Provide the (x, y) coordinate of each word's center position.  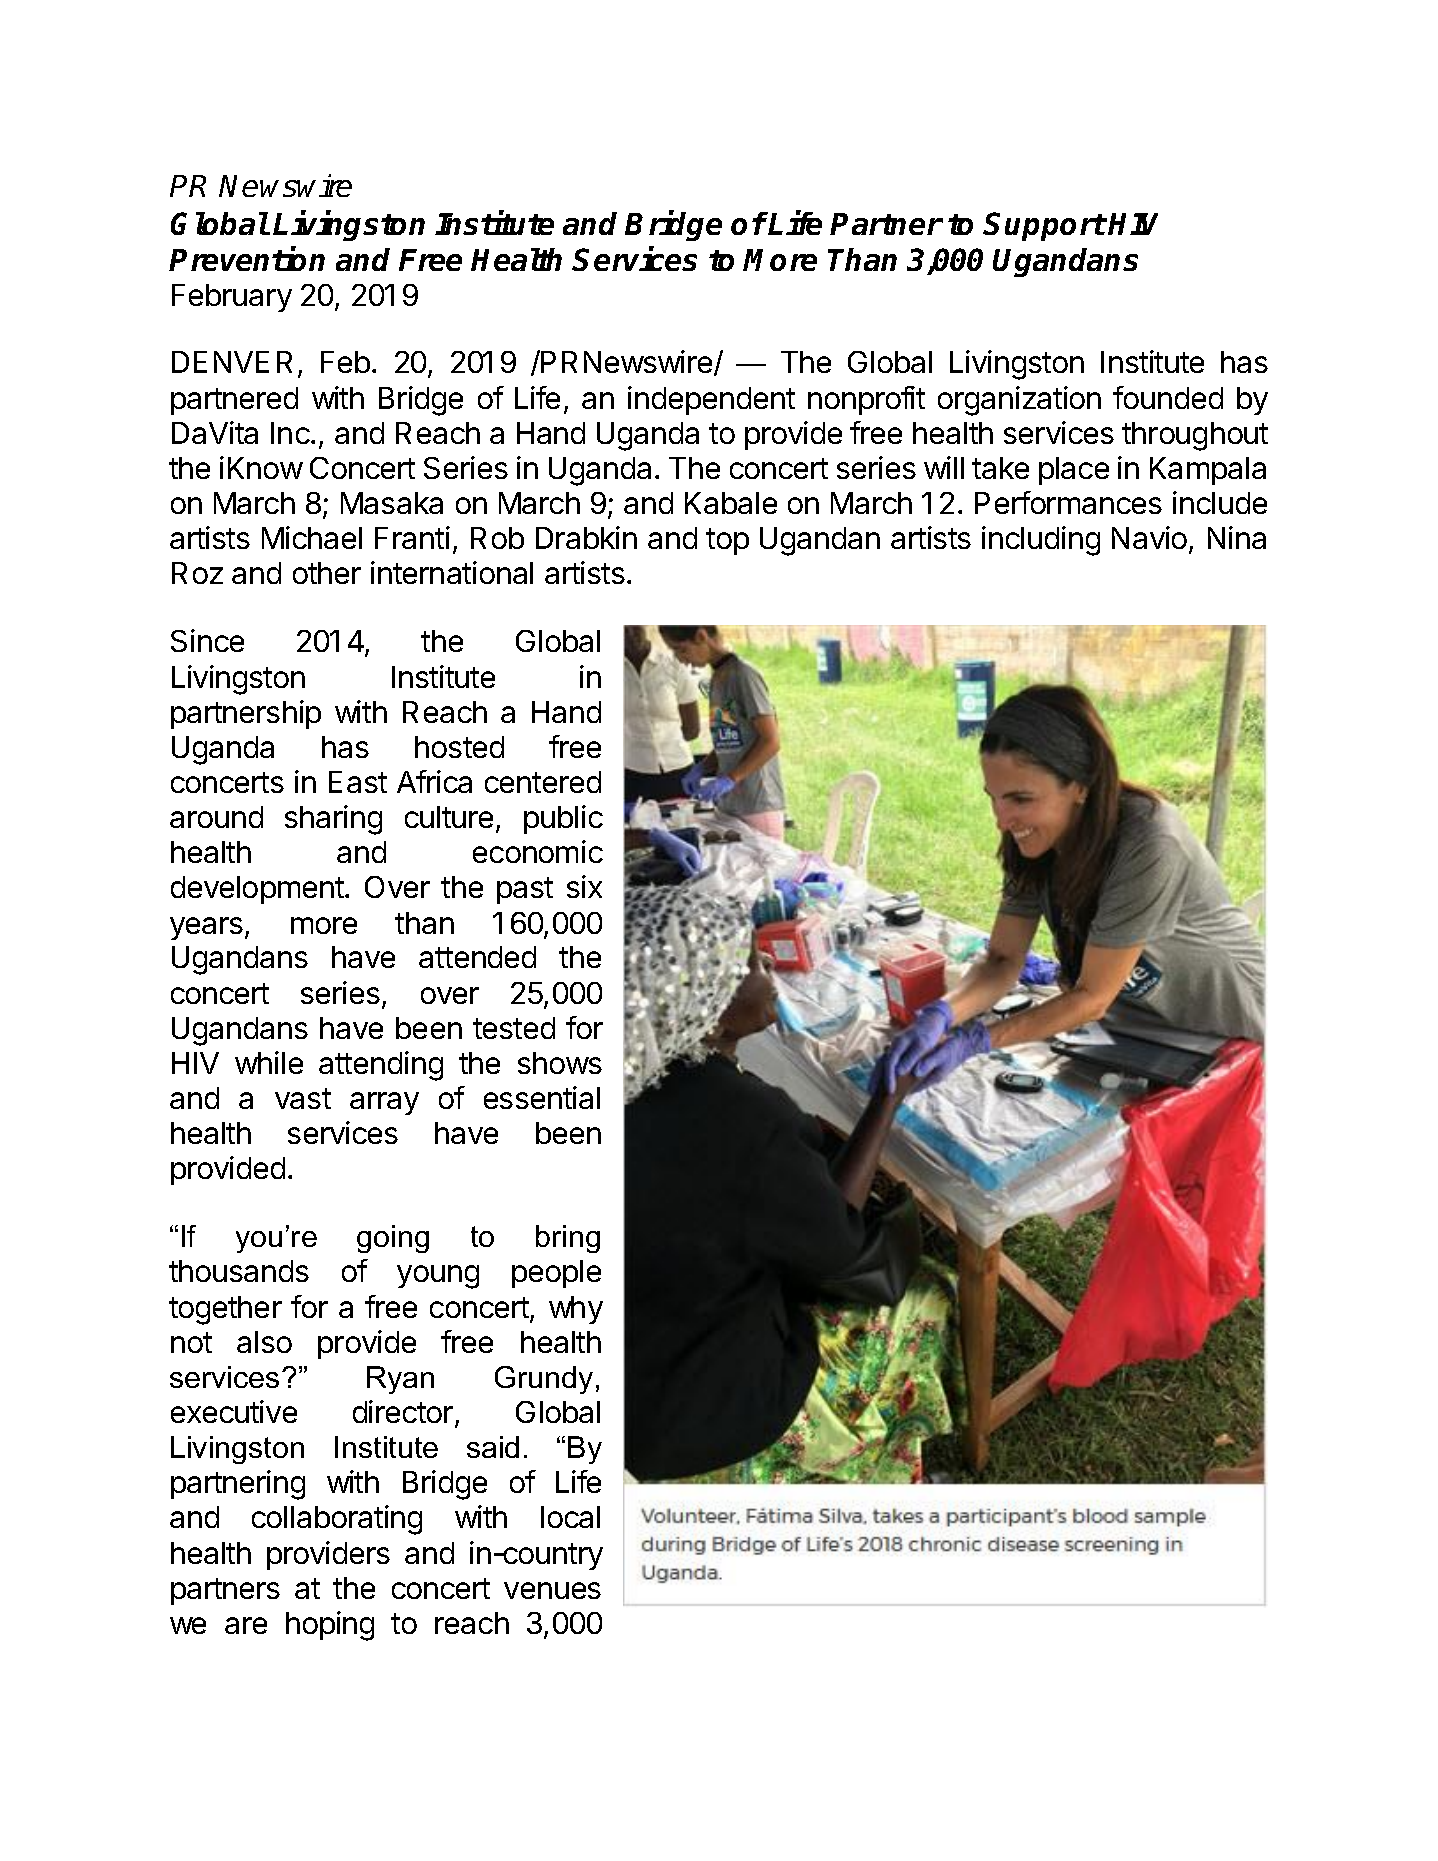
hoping (330, 1626)
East (358, 782)
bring (568, 1239)
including (1041, 541)
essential (542, 1097)
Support (1044, 226)
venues (552, 1590)
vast (303, 1098)
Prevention (247, 258)
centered (543, 782)
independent (711, 400)
